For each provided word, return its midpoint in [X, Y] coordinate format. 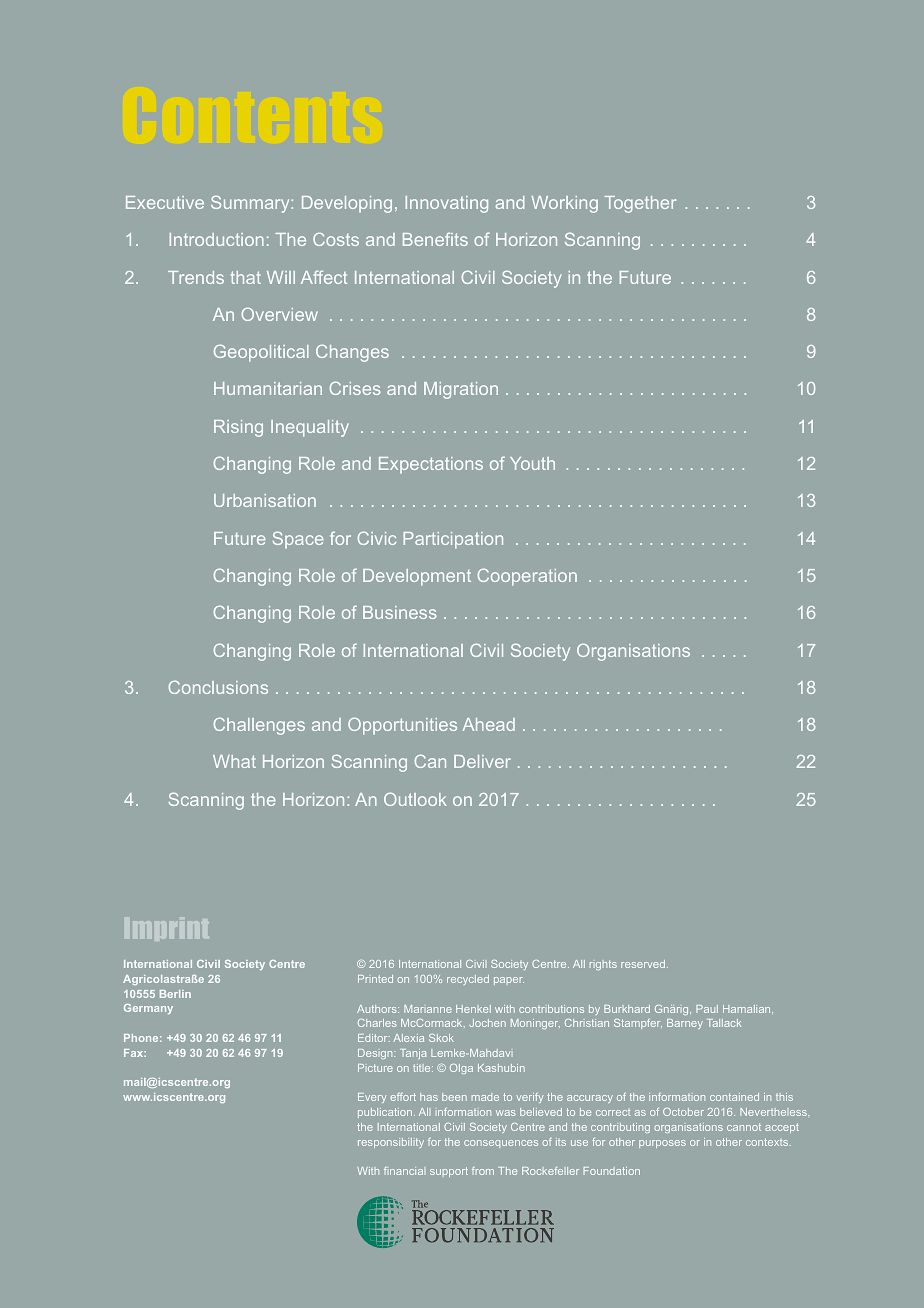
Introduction [217, 239]
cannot [744, 1127]
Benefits [435, 239]
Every [372, 1098]
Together [640, 204]
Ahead [488, 724]
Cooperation [527, 577]
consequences [501, 1144]
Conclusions [218, 687]
